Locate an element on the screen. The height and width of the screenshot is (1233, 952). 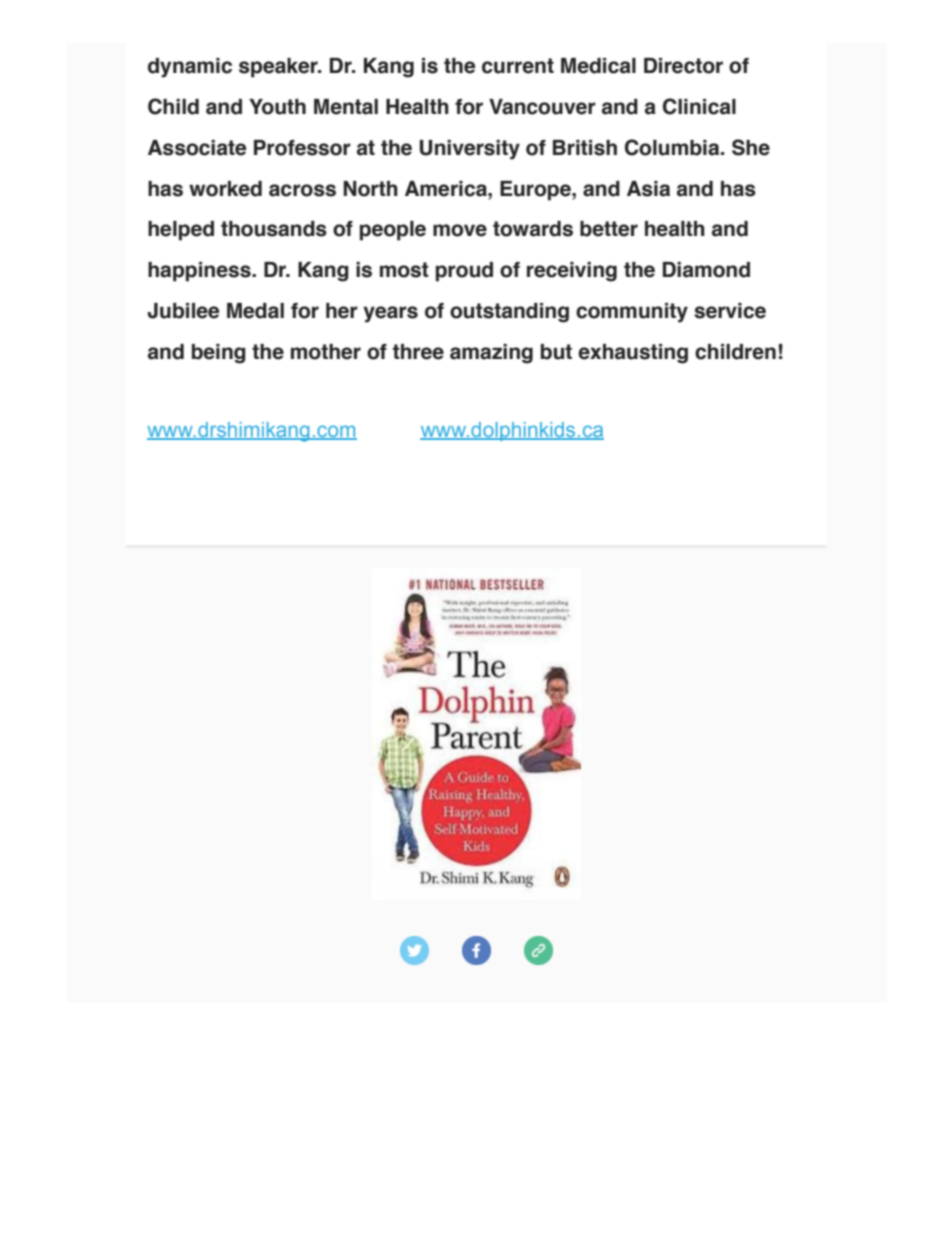
Director is located at coordinates (683, 66).
